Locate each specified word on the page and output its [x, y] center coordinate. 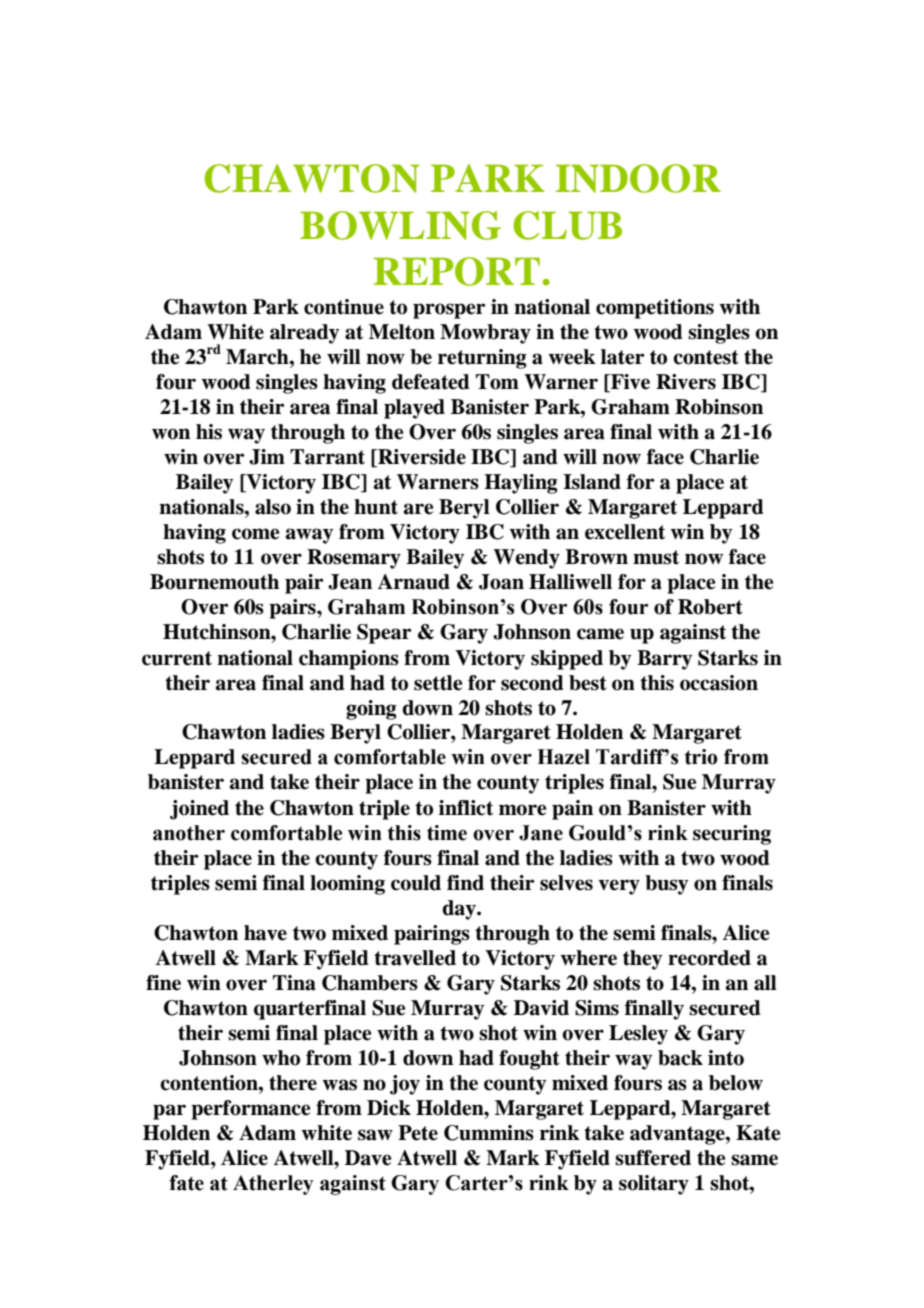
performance [250, 1110]
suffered [653, 1158]
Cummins [489, 1133]
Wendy [526, 559]
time [447, 833]
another [189, 833]
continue [344, 307]
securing [732, 835]
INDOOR [638, 178]
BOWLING [400, 225]
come [255, 534]
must [656, 557]
